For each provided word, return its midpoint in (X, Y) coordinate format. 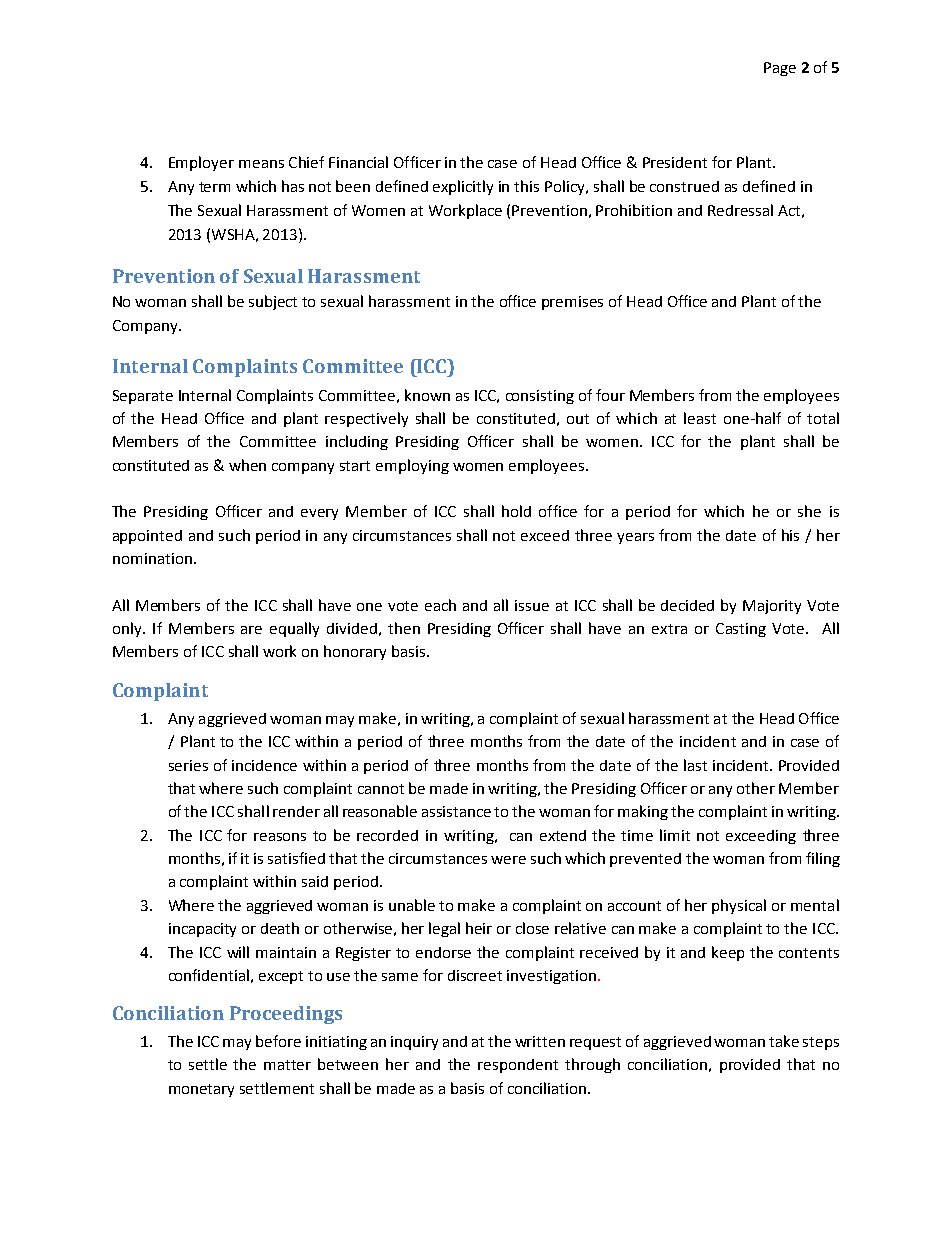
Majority (772, 607)
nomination (152, 558)
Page (780, 69)
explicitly (463, 187)
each (440, 605)
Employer (201, 163)
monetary (201, 1090)
